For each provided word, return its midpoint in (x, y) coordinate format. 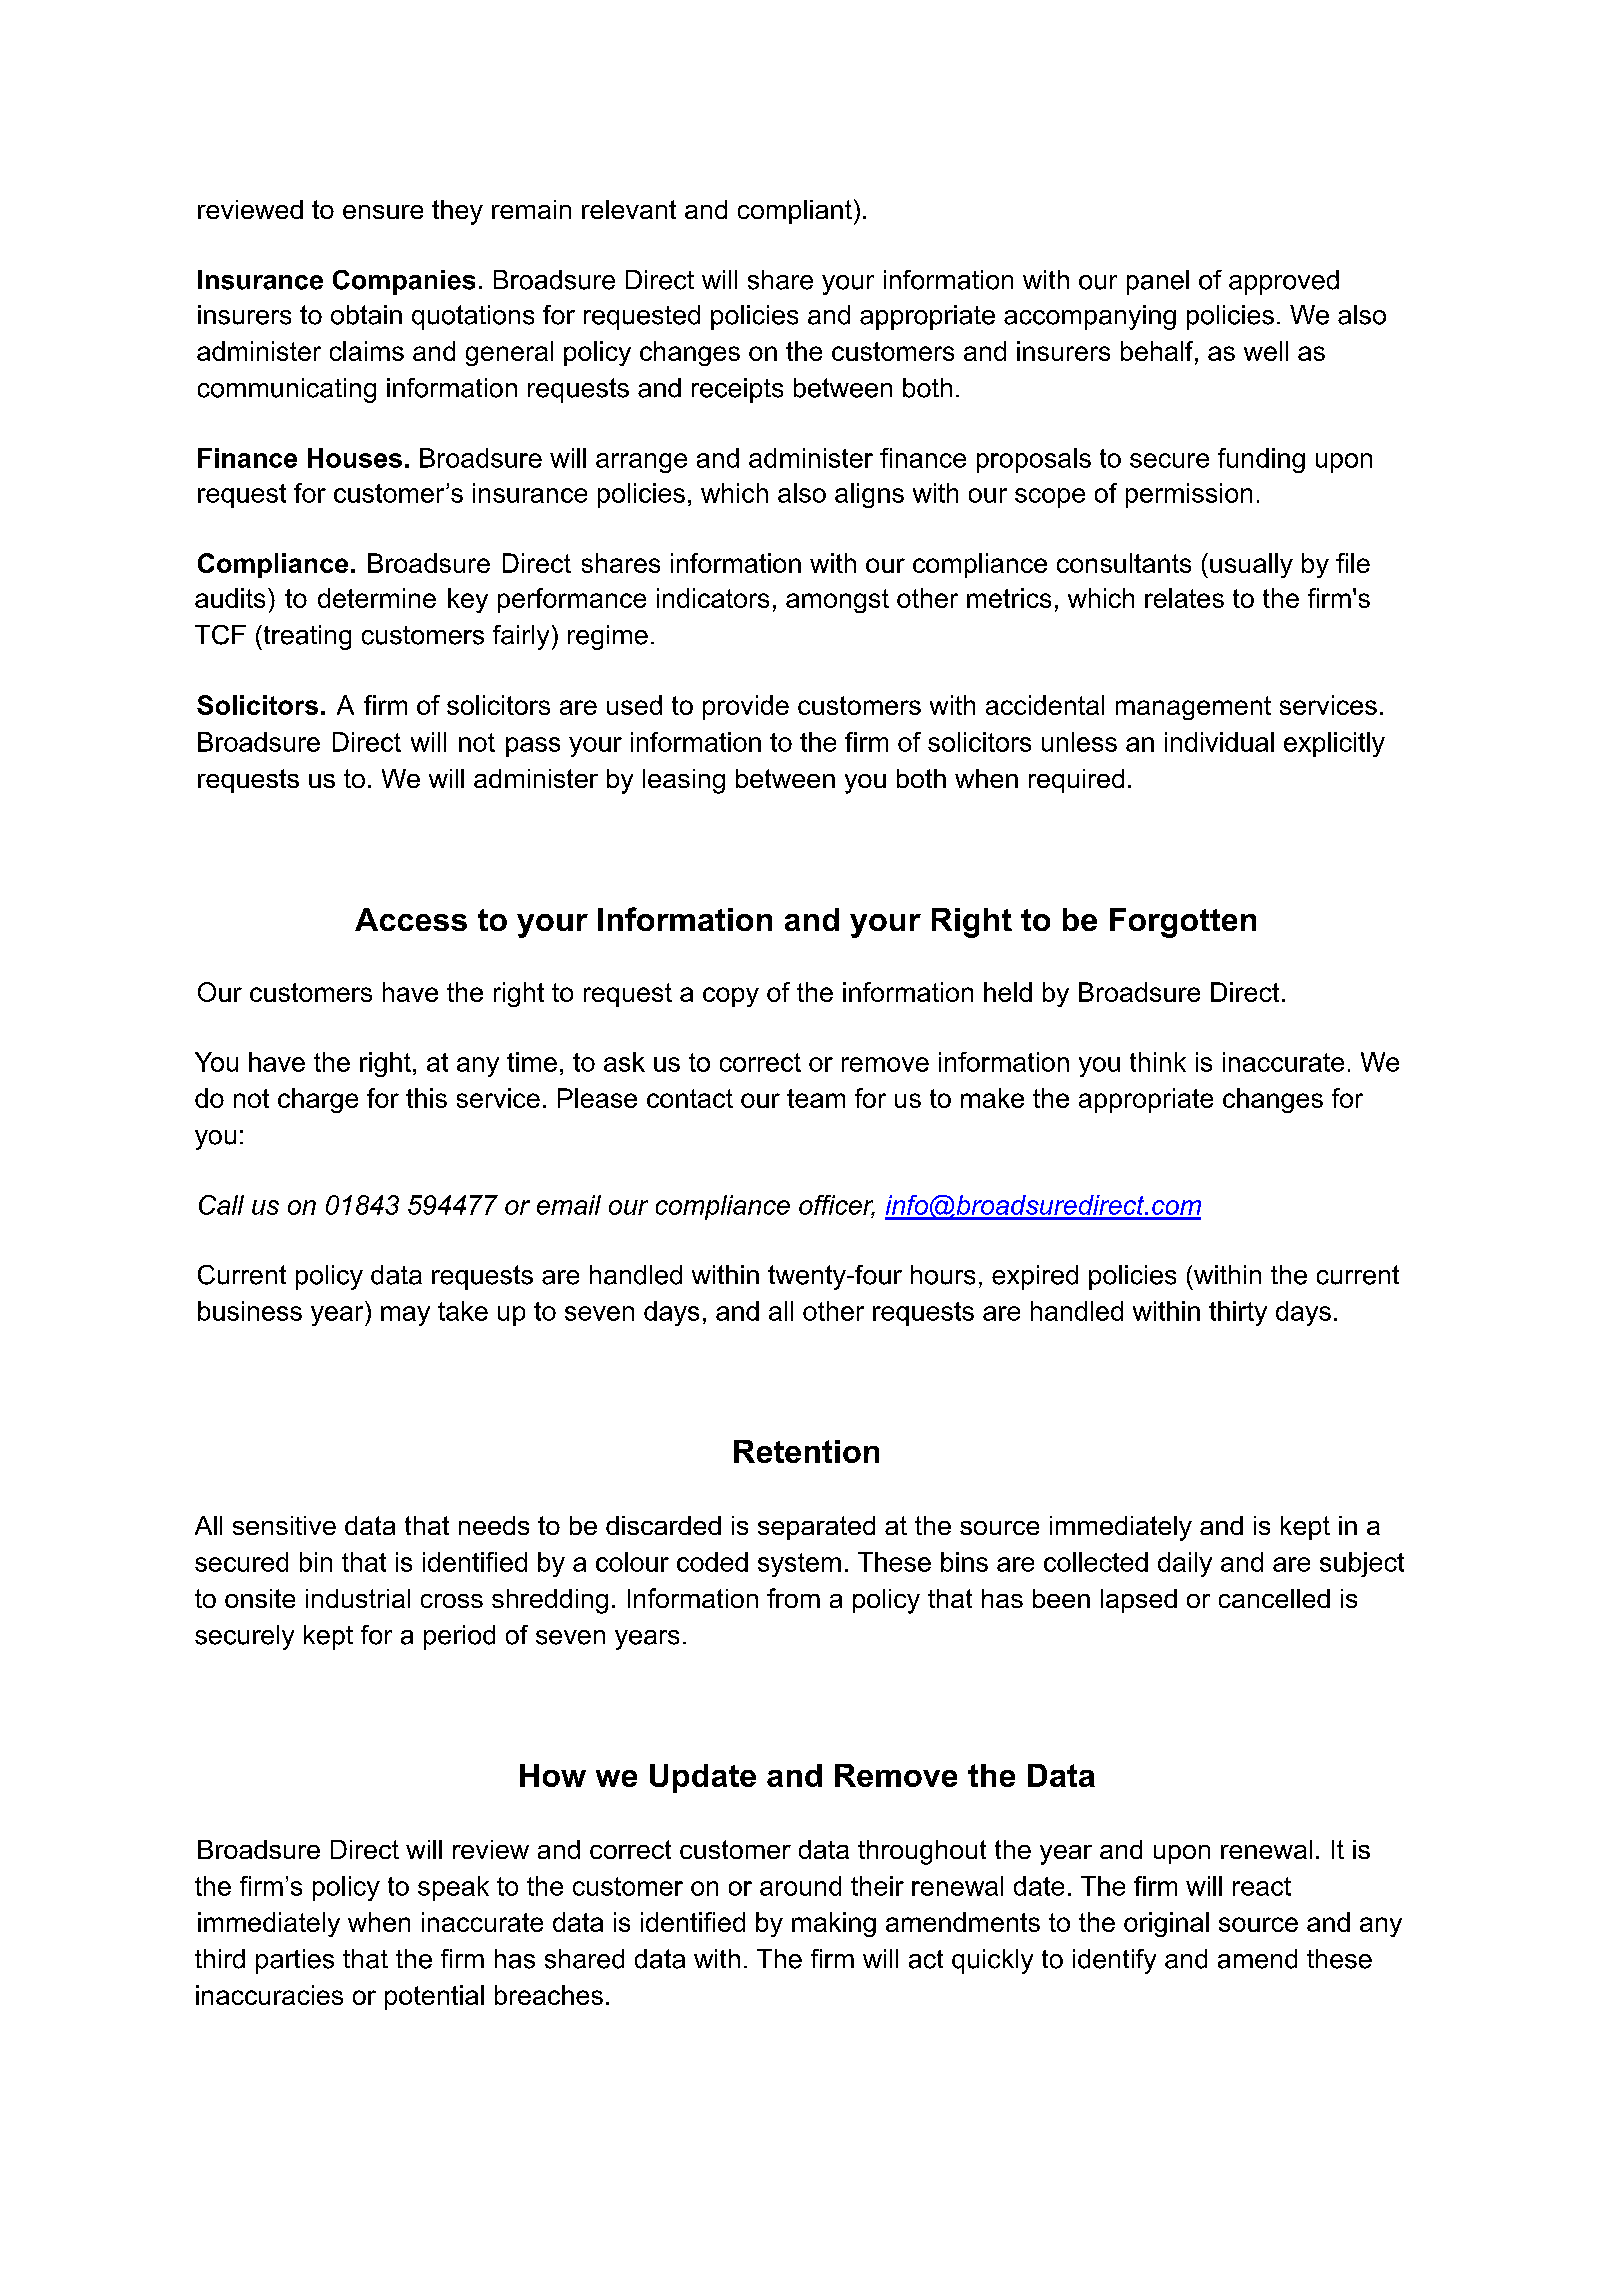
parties (295, 1961)
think (1158, 1062)
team (816, 1098)
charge (318, 1100)
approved (1284, 282)
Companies (404, 282)
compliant (795, 212)
